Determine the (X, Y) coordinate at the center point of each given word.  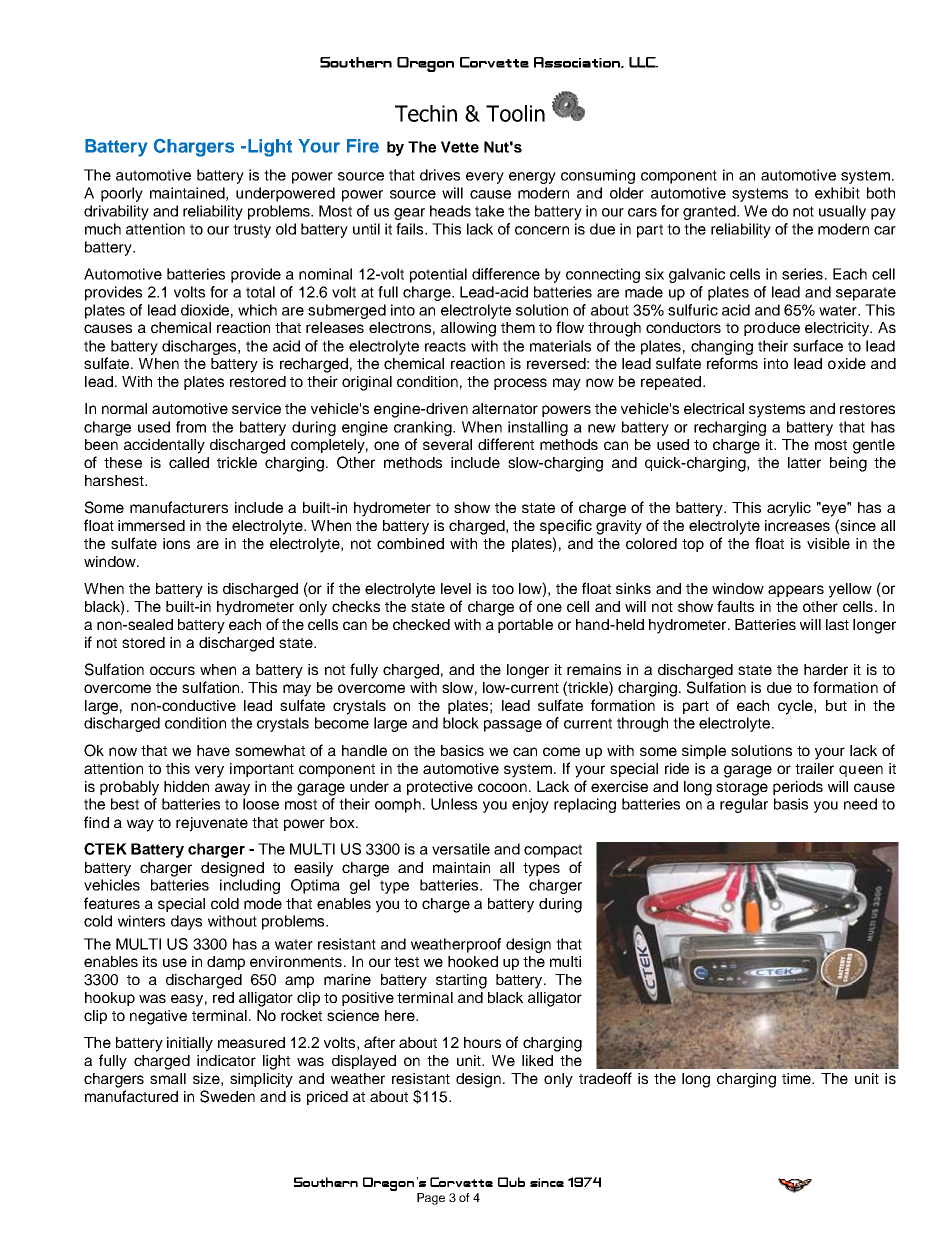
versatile (461, 849)
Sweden (227, 1096)
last (837, 624)
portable (525, 626)
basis (791, 804)
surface (818, 346)
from (191, 427)
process (520, 384)
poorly (122, 194)
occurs (172, 670)
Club (511, 1182)
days (186, 922)
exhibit (837, 193)
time (797, 1078)
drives (440, 175)
